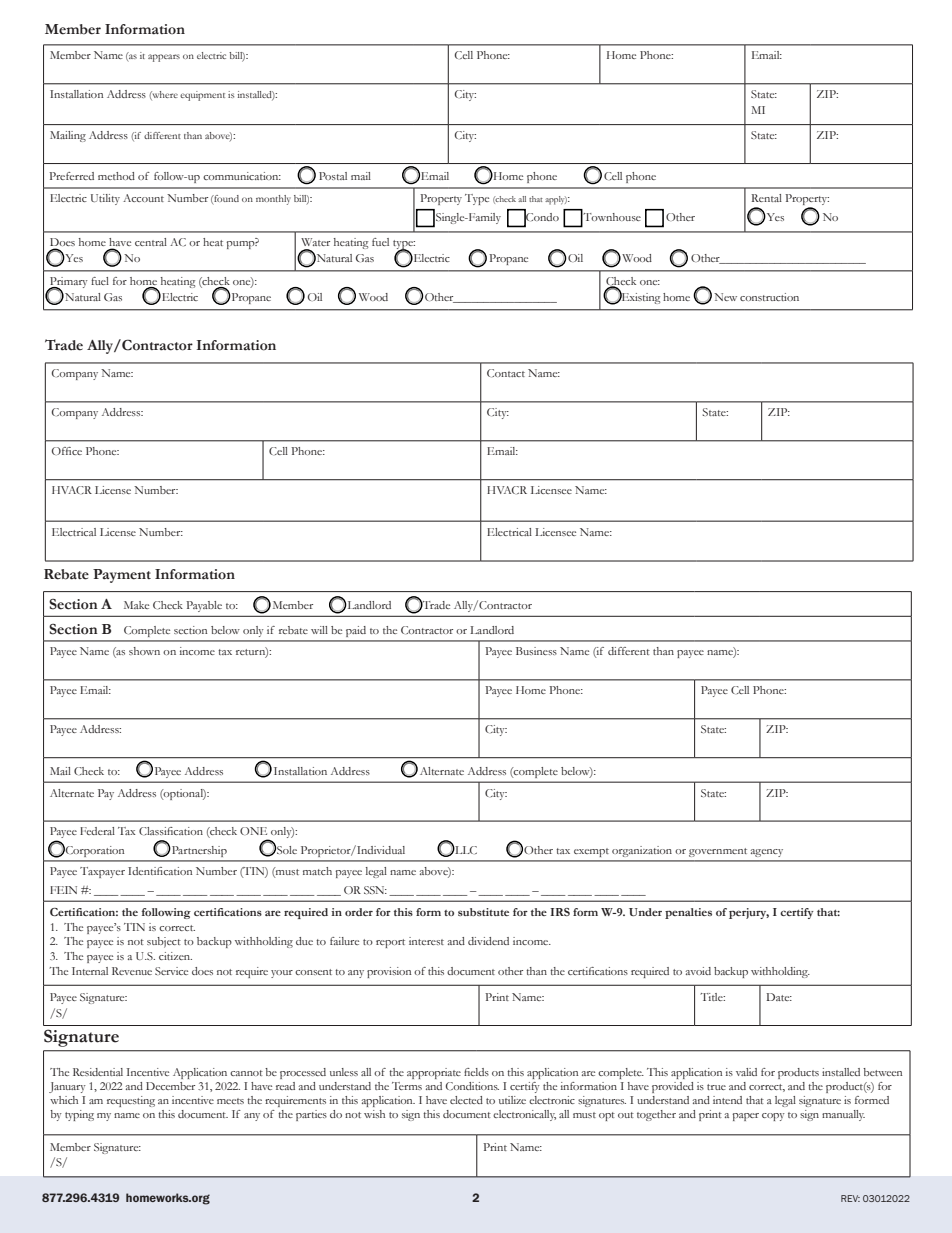 Image resolution: width=952 pixels, height=1233 pixels. Describe the element at coordinates (333, 176) in the image. I see `Postal` at that location.
